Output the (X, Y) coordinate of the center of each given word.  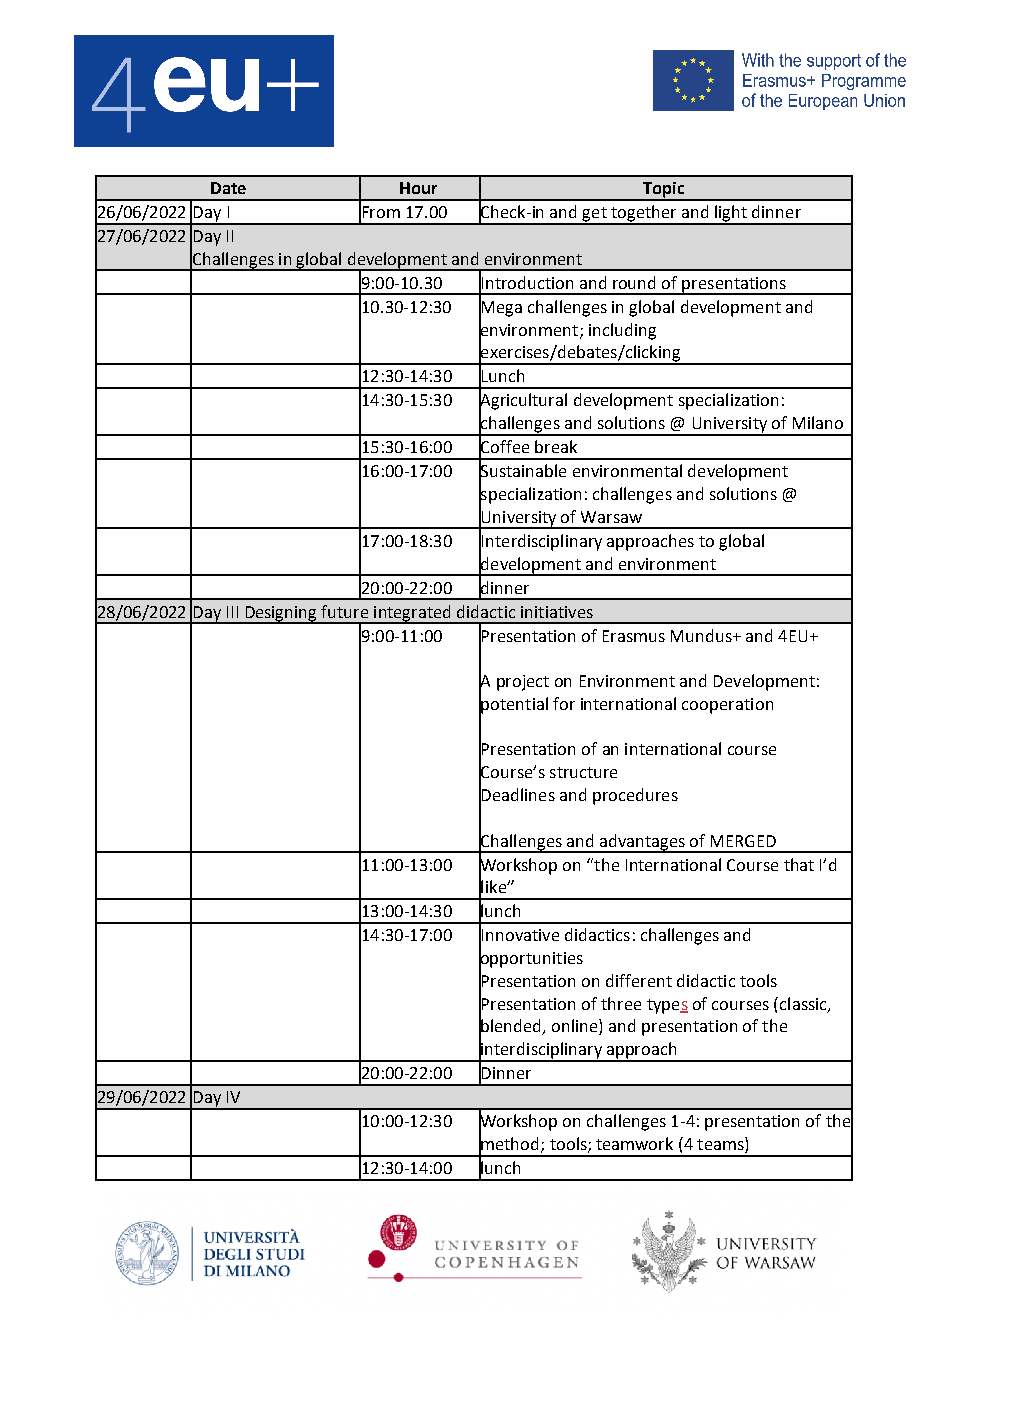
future (344, 611)
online (576, 1027)
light (731, 214)
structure (583, 772)
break (556, 446)
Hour (418, 188)
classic (804, 1004)
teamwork (634, 1143)
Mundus (702, 635)
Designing (281, 614)
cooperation (727, 706)
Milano (818, 422)
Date (228, 188)
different (639, 980)
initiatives (557, 612)
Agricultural (523, 401)
